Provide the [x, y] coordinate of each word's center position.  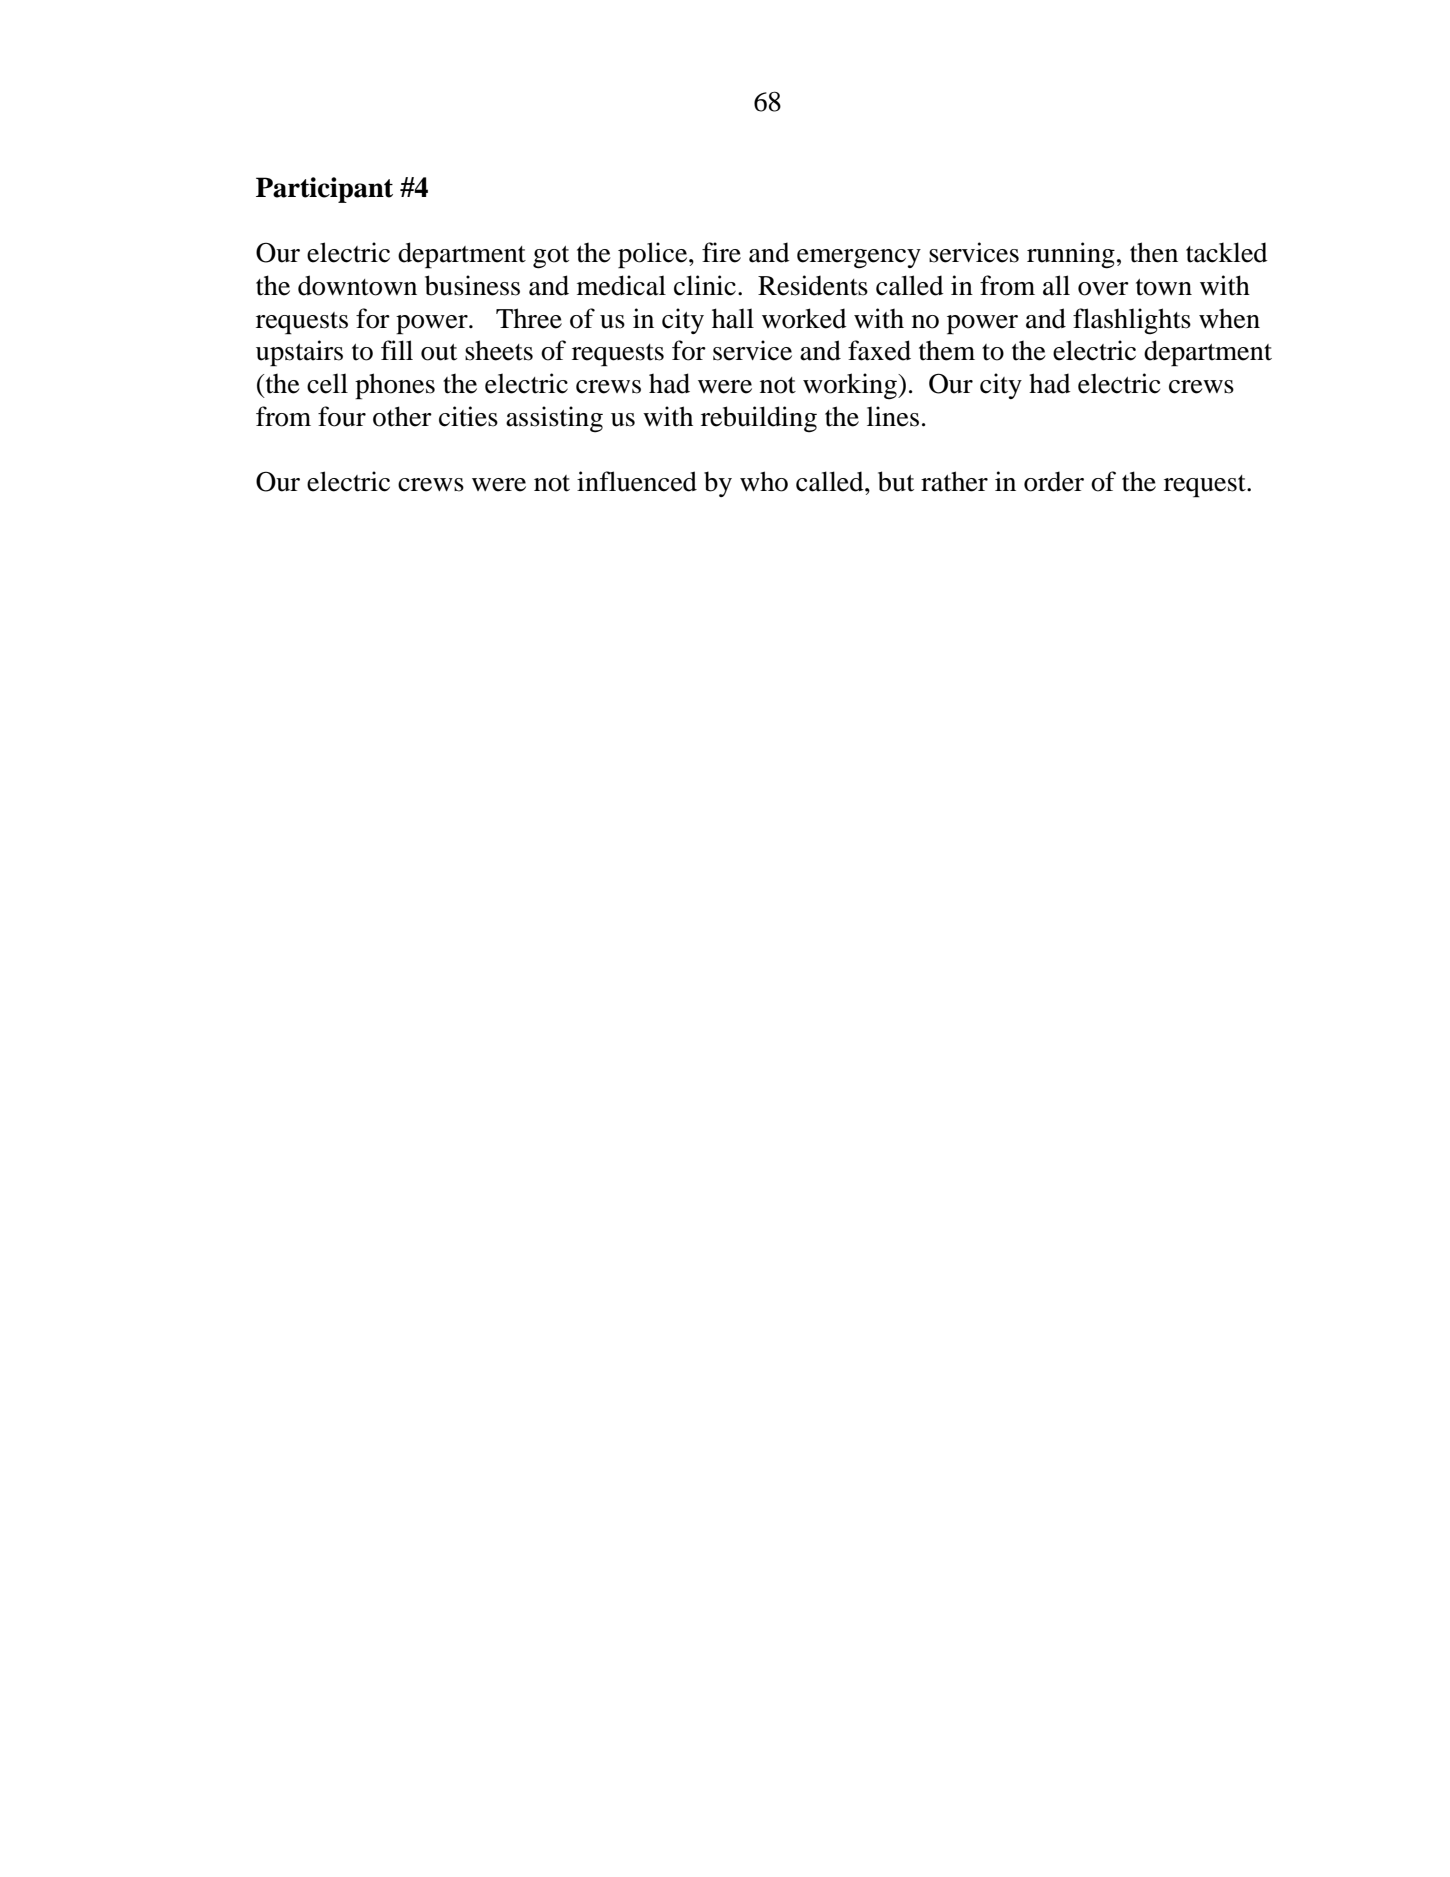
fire [721, 252]
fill [397, 350]
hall [733, 318]
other [402, 416]
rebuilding [759, 419]
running [1071, 255]
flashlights [1132, 321]
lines [893, 416]
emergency [859, 259]
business [472, 285]
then [1154, 252]
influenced [637, 481]
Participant [324, 190]
